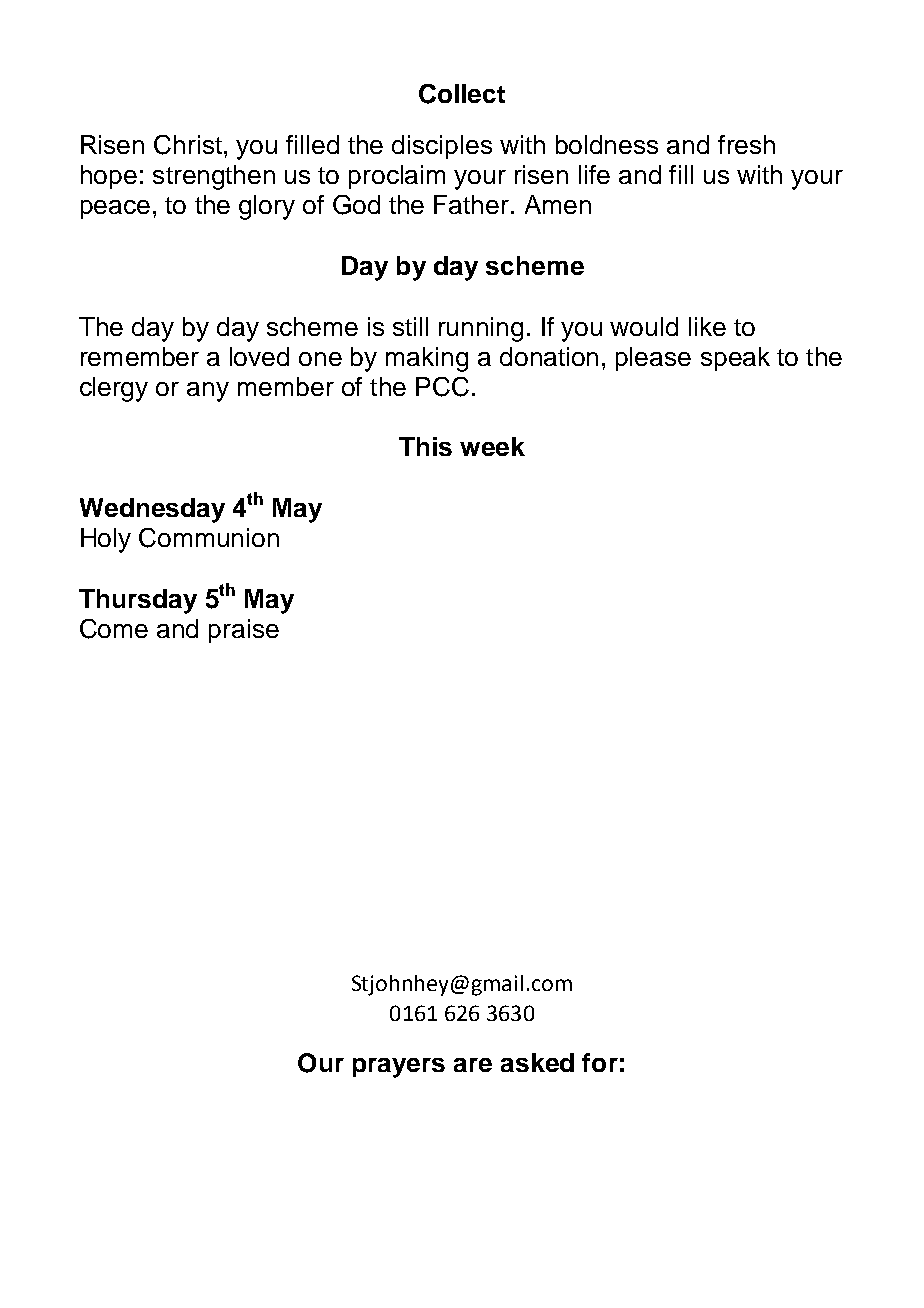  Describe the element at coordinates (399, 1068) in the page. I see `prayers` at that location.
